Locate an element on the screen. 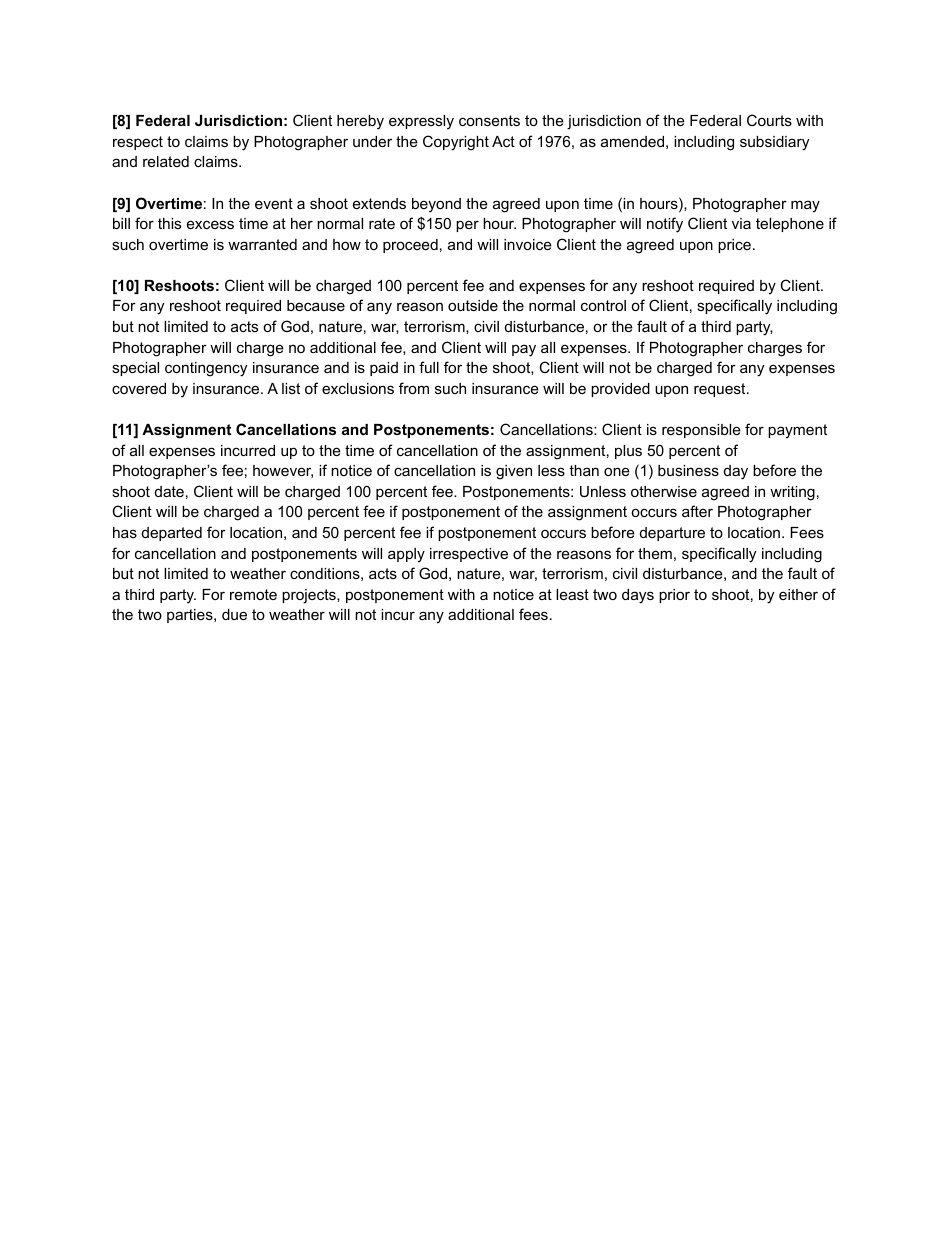 The image size is (952, 1233). given is located at coordinates (514, 472).
